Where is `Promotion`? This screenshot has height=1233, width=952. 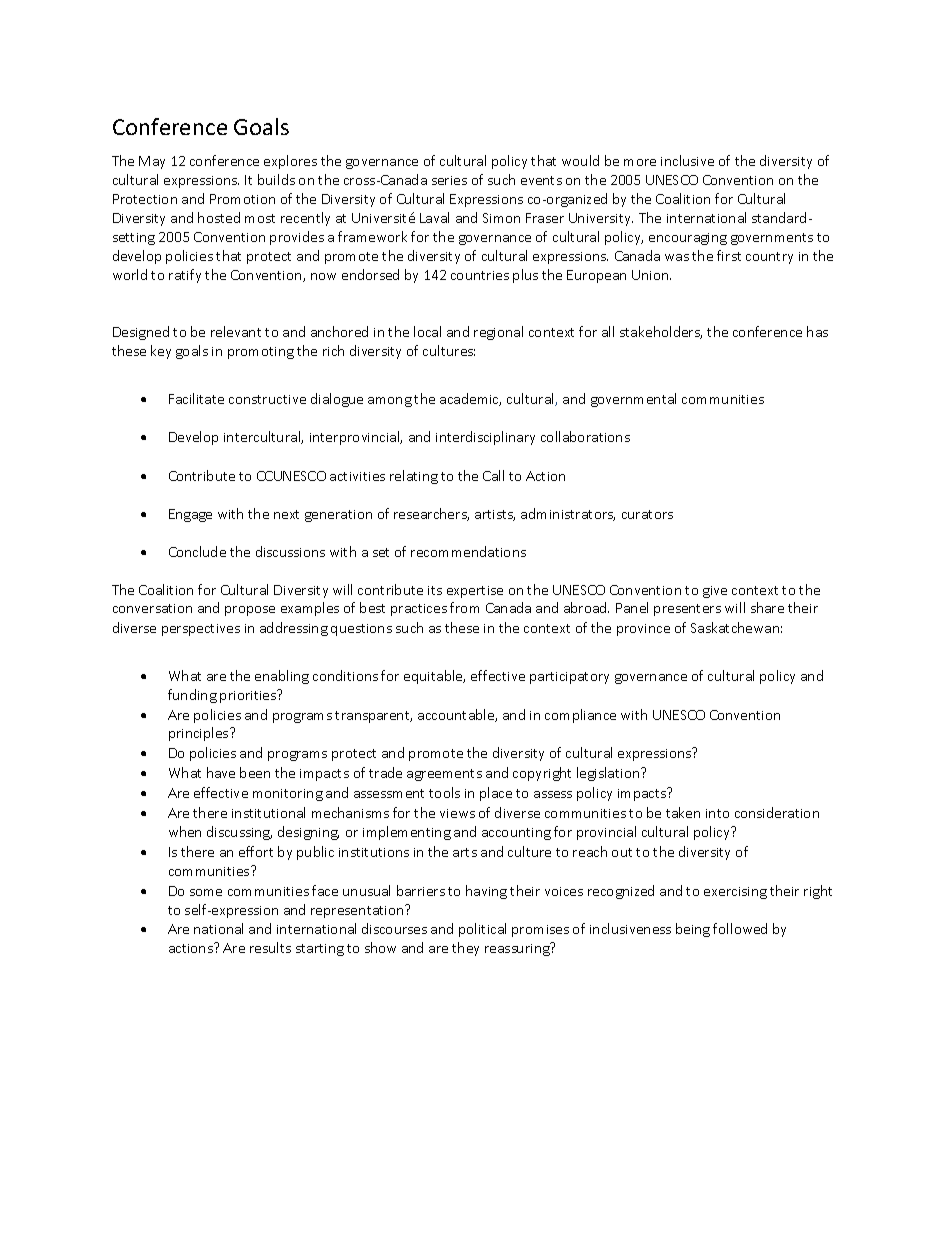
Promotion is located at coordinates (242, 199).
